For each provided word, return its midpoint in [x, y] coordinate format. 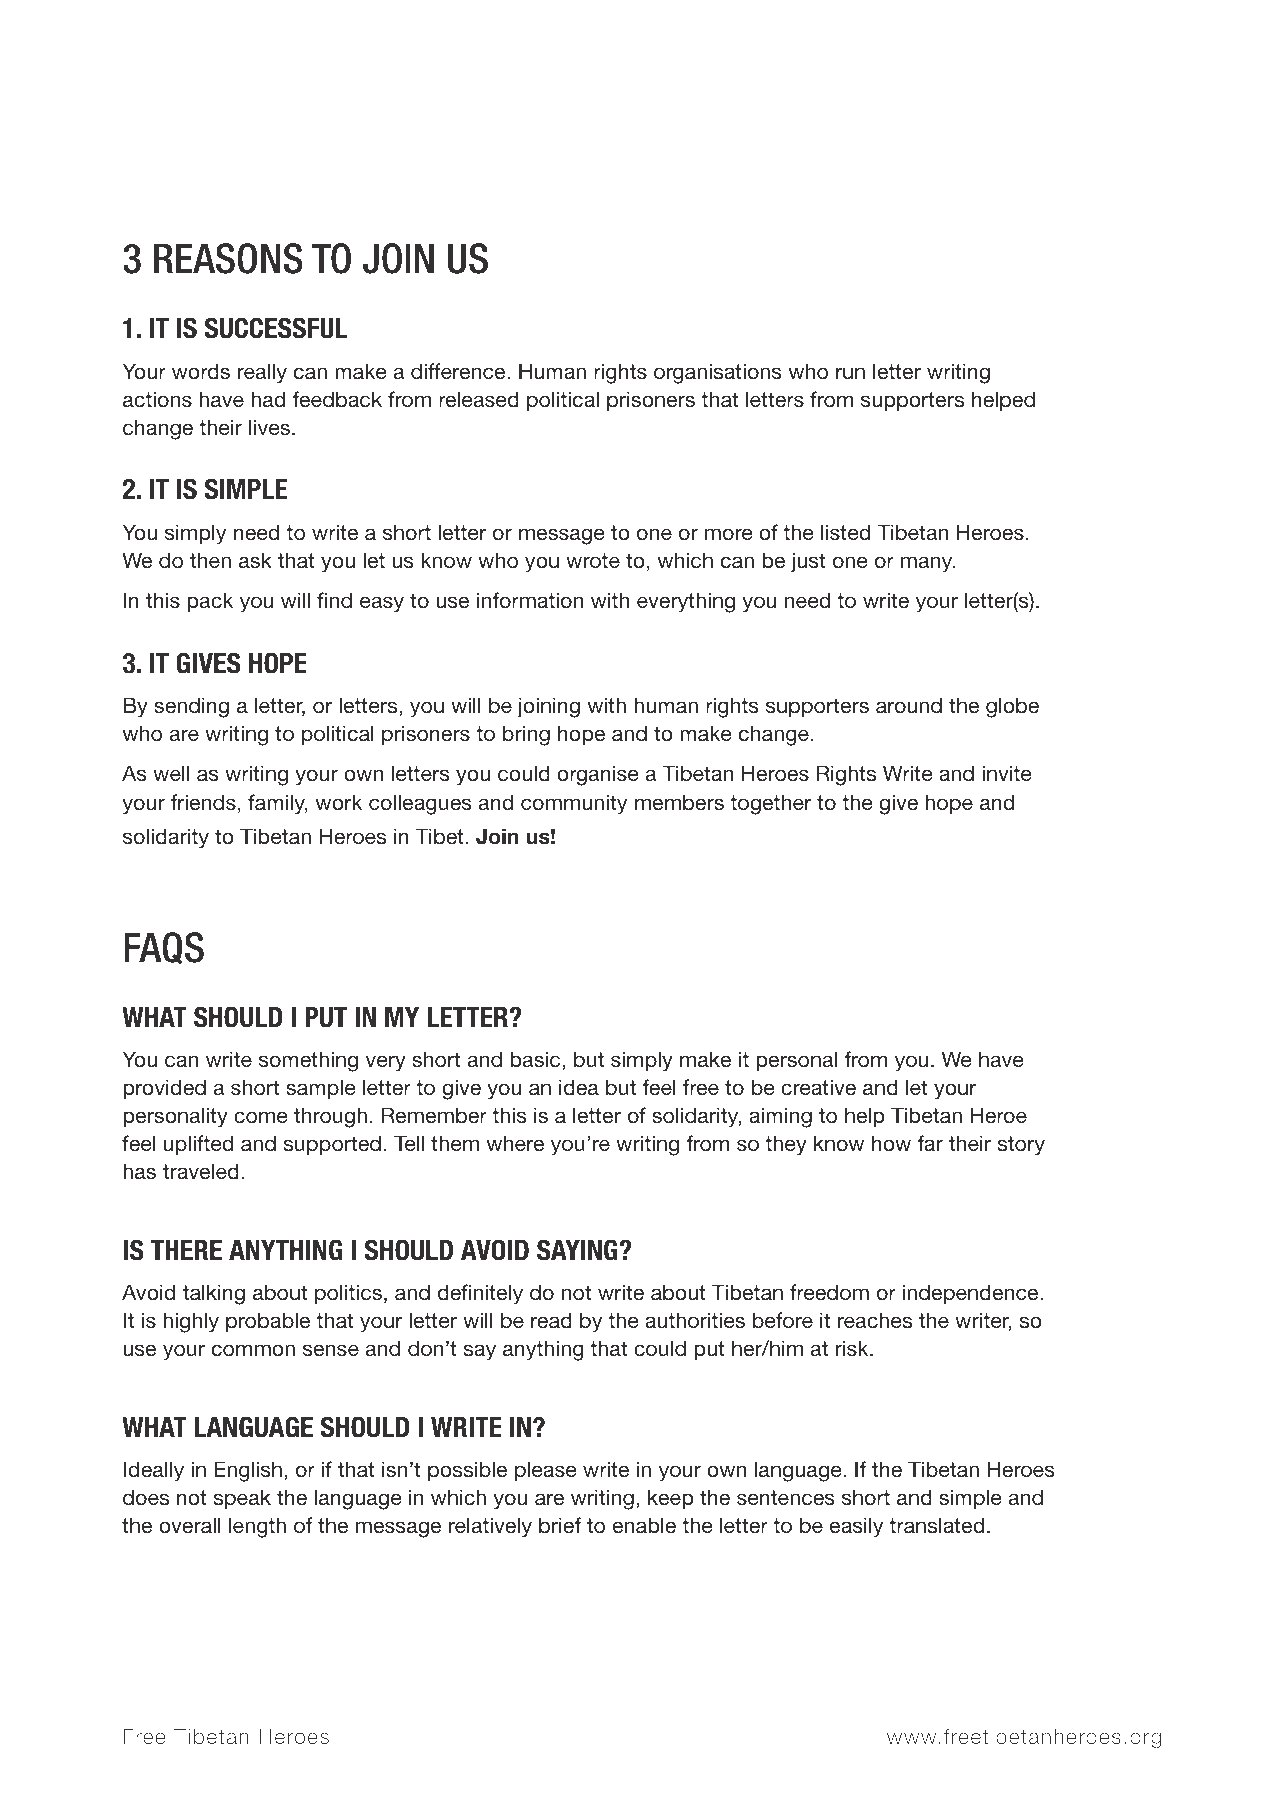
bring [526, 735]
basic [536, 1060]
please [546, 1471]
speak [242, 1499]
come [261, 1117]
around [909, 705]
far [930, 1143]
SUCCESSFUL [276, 328]
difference [459, 371]
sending [191, 707]
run [850, 373]
